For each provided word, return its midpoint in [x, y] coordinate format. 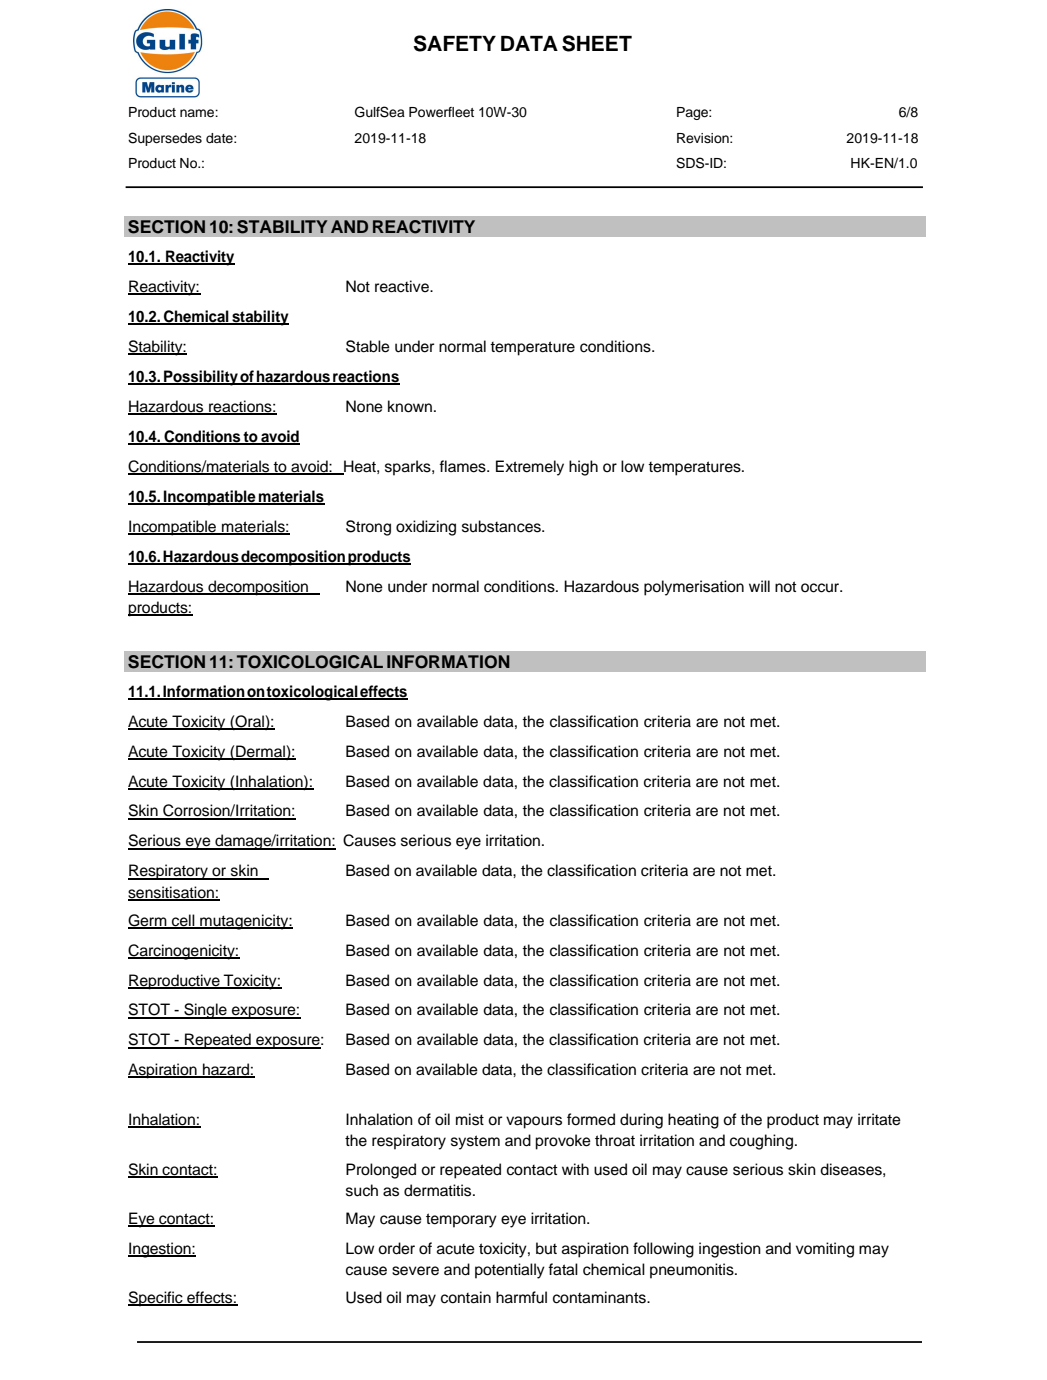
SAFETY [455, 43]
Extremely [530, 468]
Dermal [260, 752]
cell [183, 921]
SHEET [597, 43]
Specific [156, 1299]
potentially [510, 1271]
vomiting [825, 1250]
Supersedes [165, 139]
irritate [879, 1119]
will [759, 586]
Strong [368, 528]
